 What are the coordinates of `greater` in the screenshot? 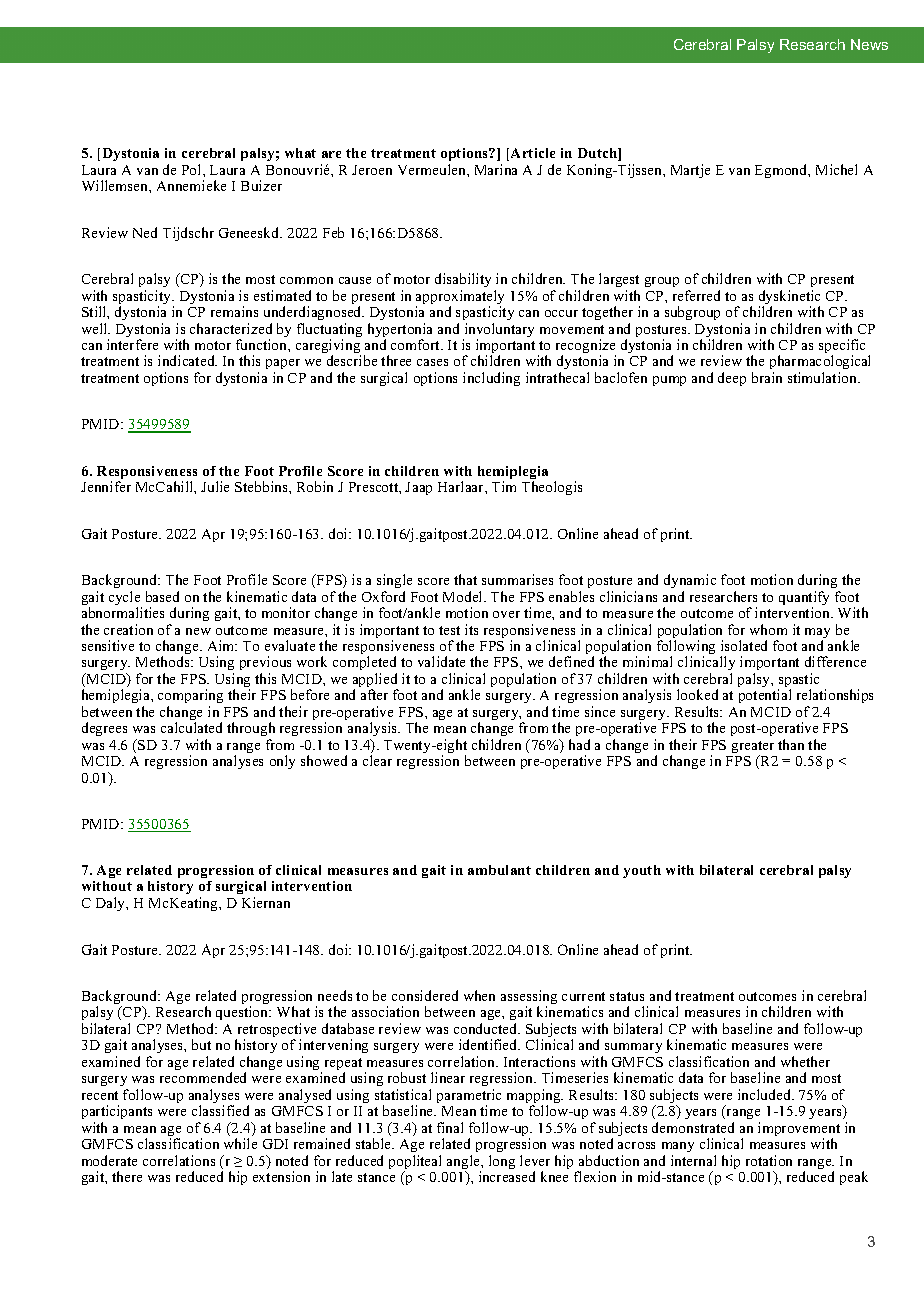 It's located at (753, 748).
